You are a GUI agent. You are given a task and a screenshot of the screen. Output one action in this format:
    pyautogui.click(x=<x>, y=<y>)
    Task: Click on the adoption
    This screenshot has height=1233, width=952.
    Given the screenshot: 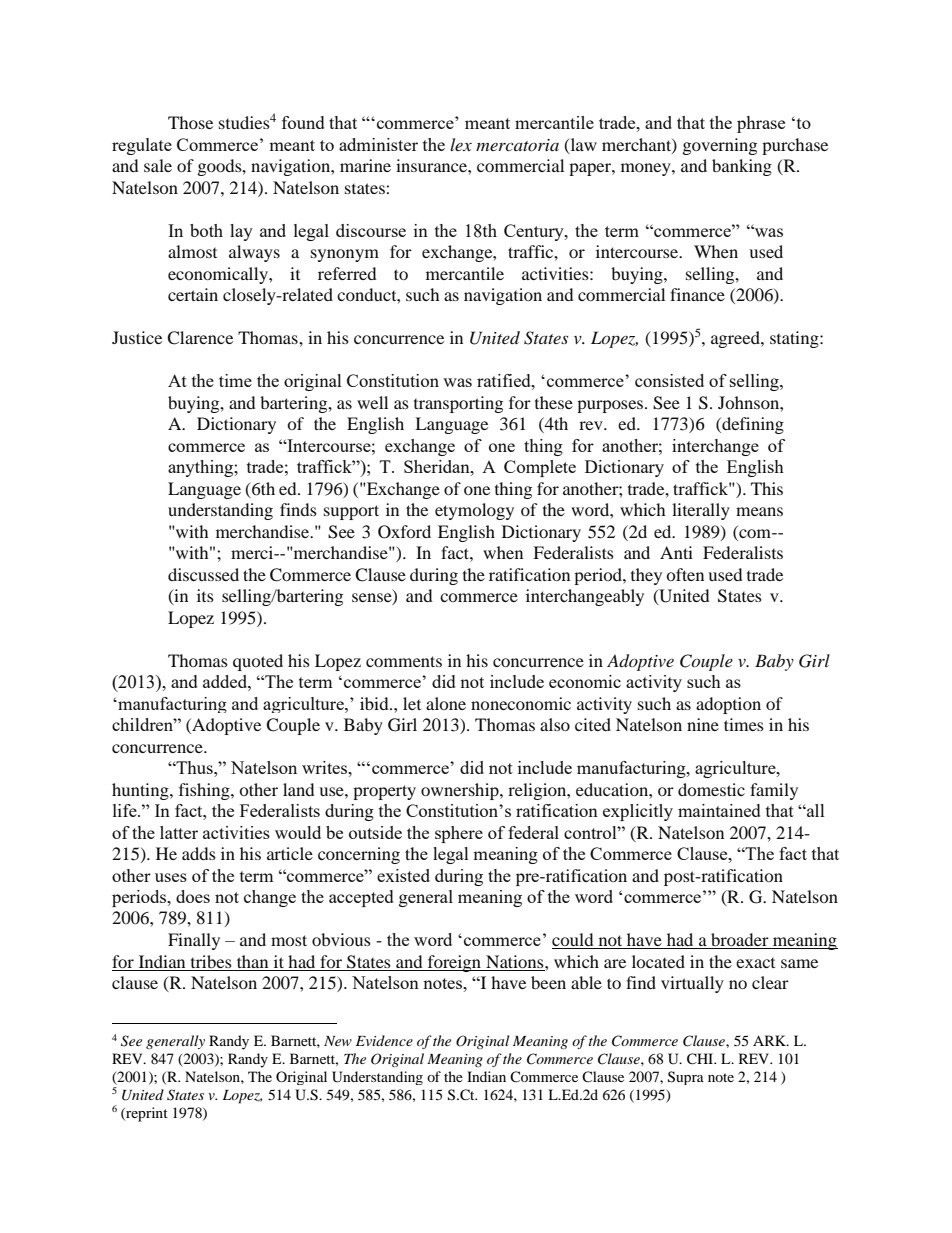 What is the action you would take?
    pyautogui.click(x=728, y=705)
